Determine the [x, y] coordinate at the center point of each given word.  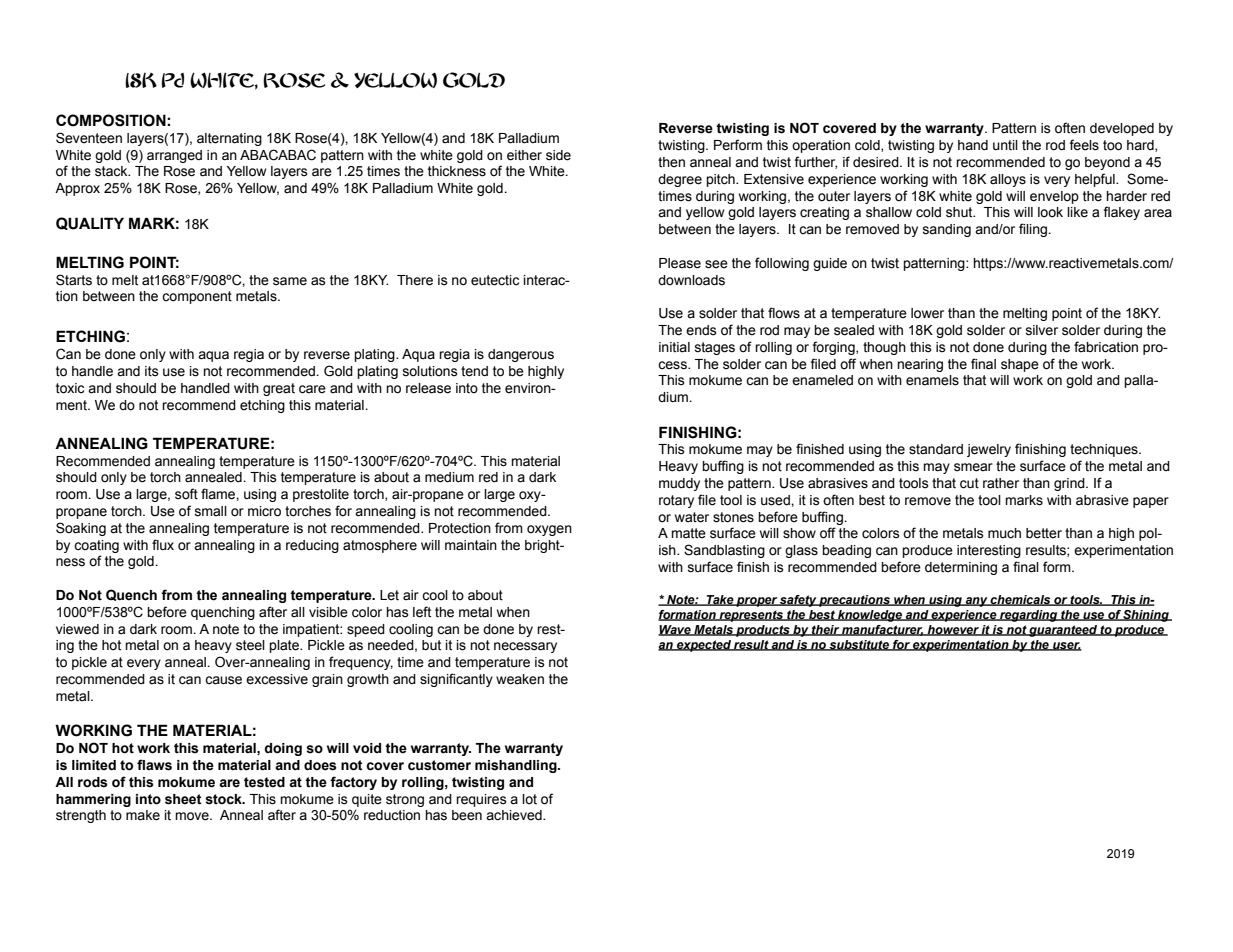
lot [529, 799]
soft [186, 494]
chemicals [1021, 600]
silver [1042, 330]
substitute [859, 645]
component [197, 297]
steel [250, 645]
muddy [679, 484]
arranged [174, 156]
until [1005, 145]
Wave [675, 630]
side [558, 155]
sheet [183, 799]
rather [1001, 483]
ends [701, 330]
